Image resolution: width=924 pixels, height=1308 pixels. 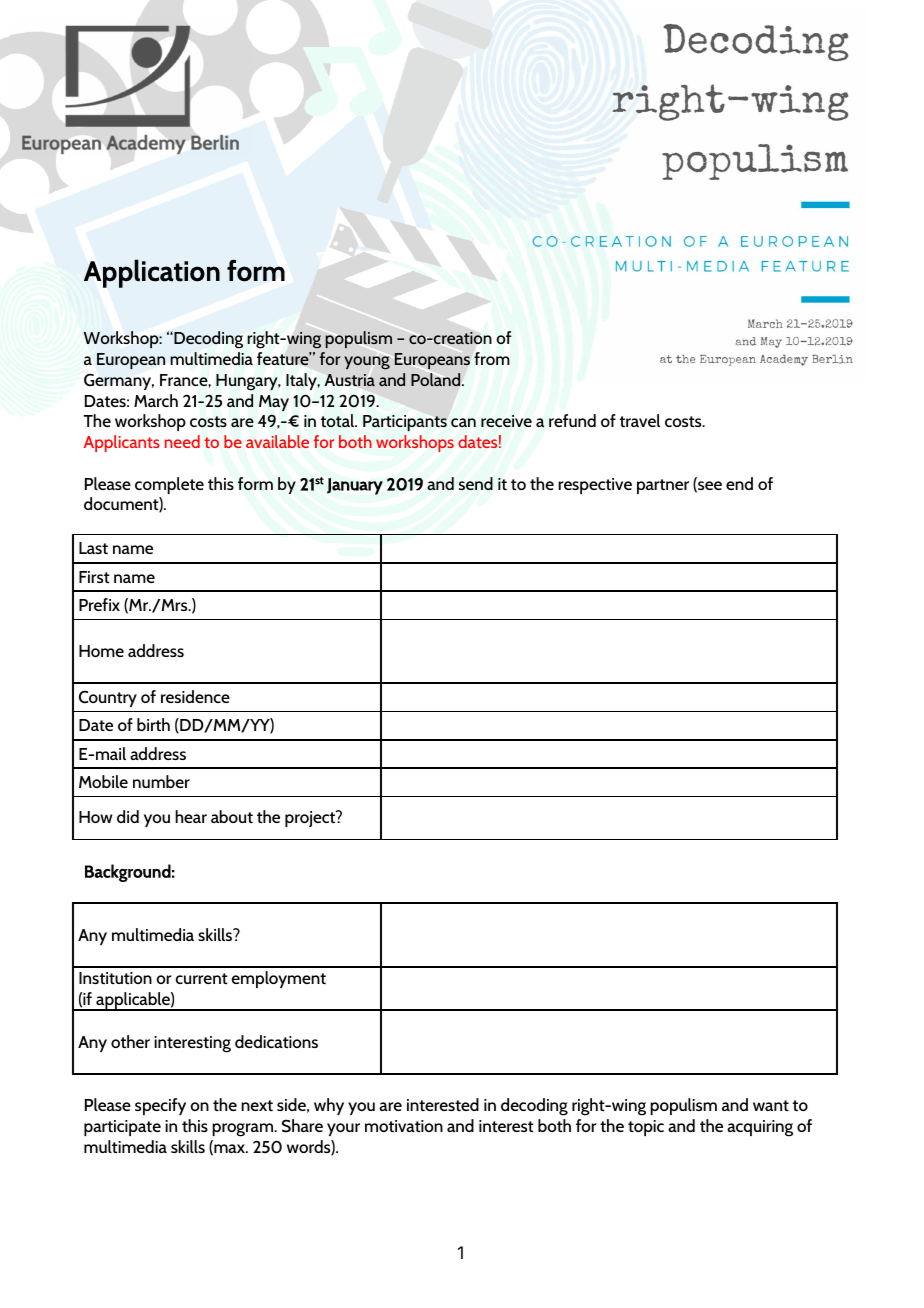 I want to click on partner, so click(x=663, y=486).
